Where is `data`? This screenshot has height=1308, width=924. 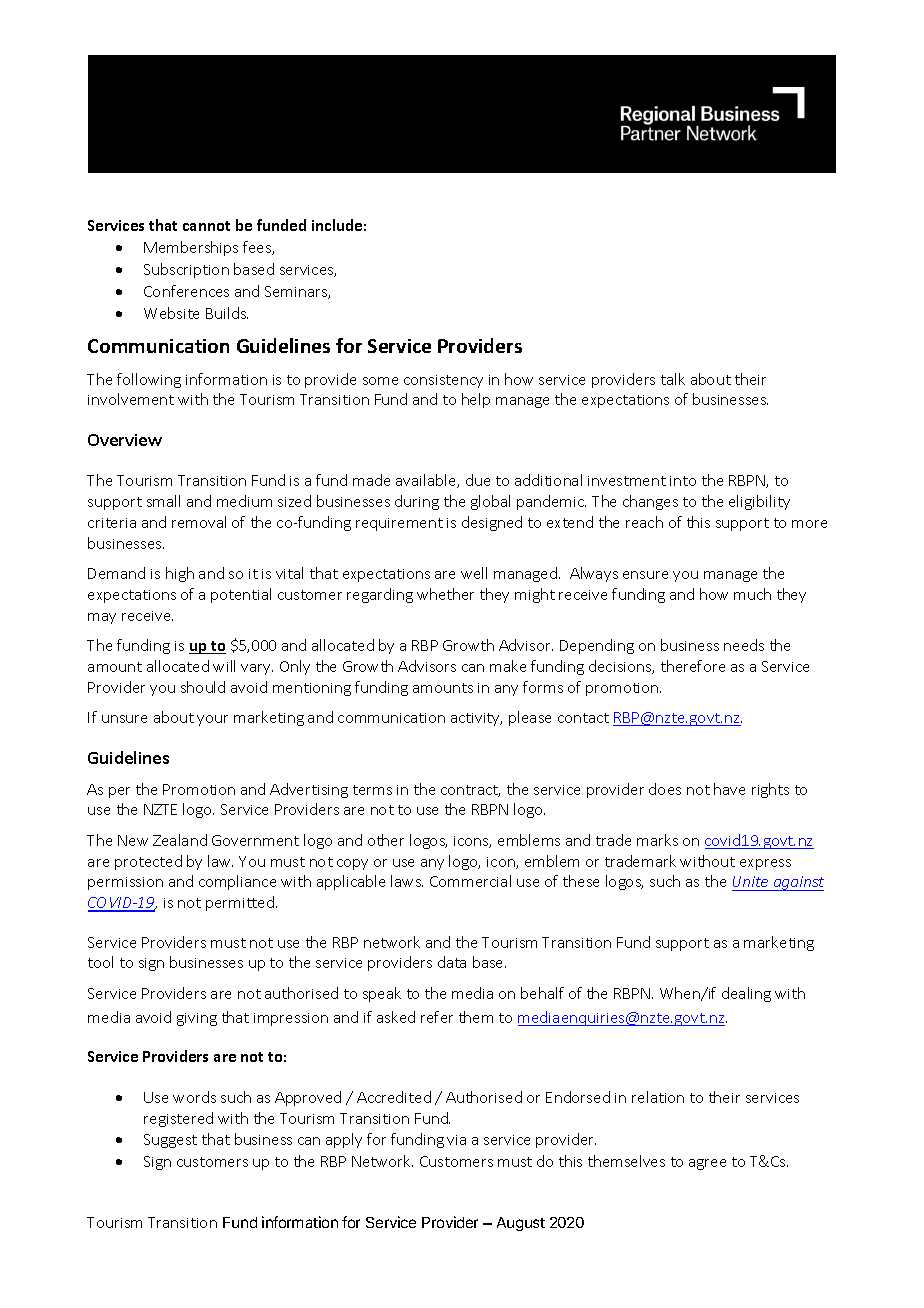 data is located at coordinates (452, 962).
